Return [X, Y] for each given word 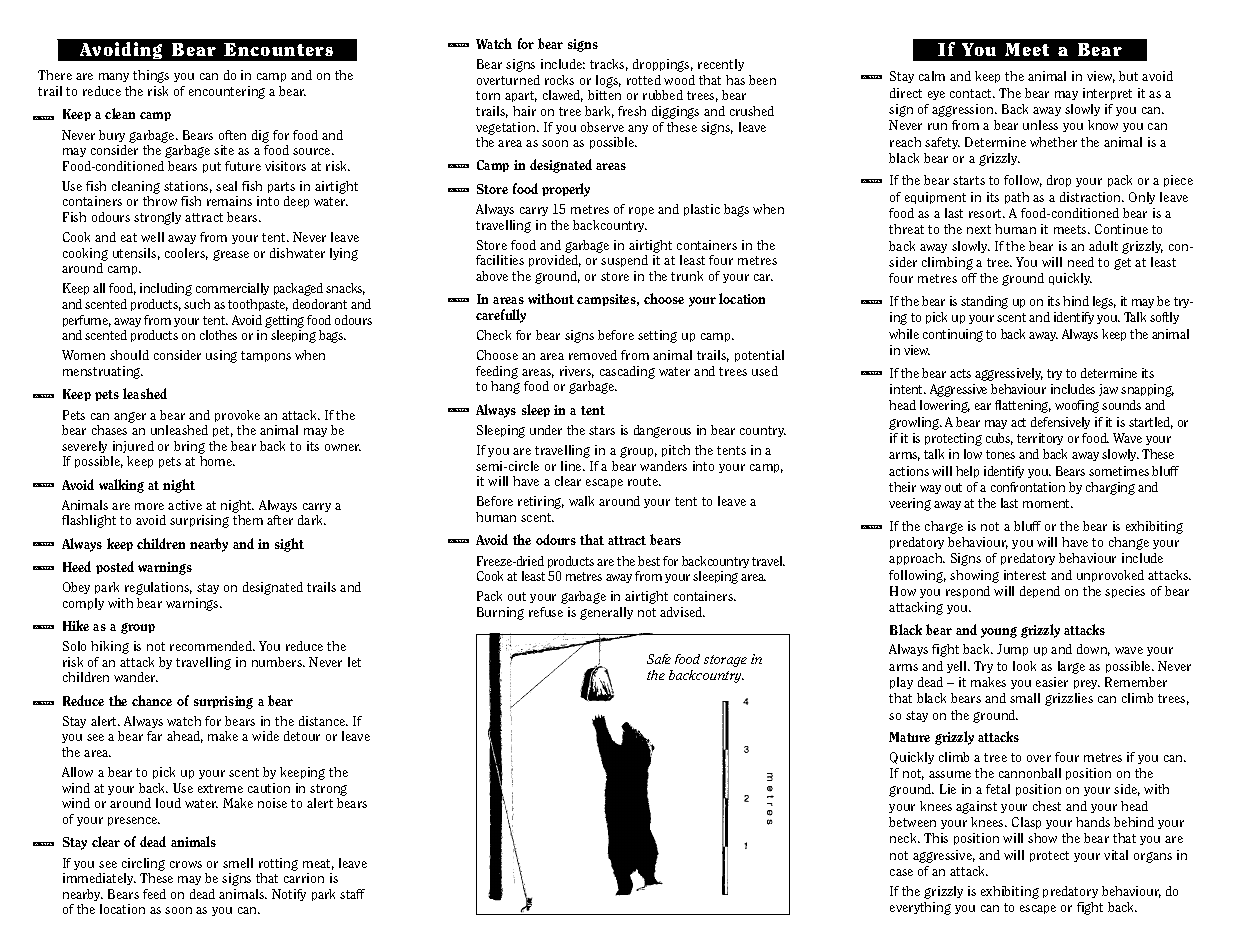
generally [606, 613]
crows [186, 864]
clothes [218, 335]
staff [352, 894]
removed [593, 355]
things [151, 76]
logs [608, 81]
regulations [158, 588]
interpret [1107, 94]
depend [1040, 592]
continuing [953, 335]
